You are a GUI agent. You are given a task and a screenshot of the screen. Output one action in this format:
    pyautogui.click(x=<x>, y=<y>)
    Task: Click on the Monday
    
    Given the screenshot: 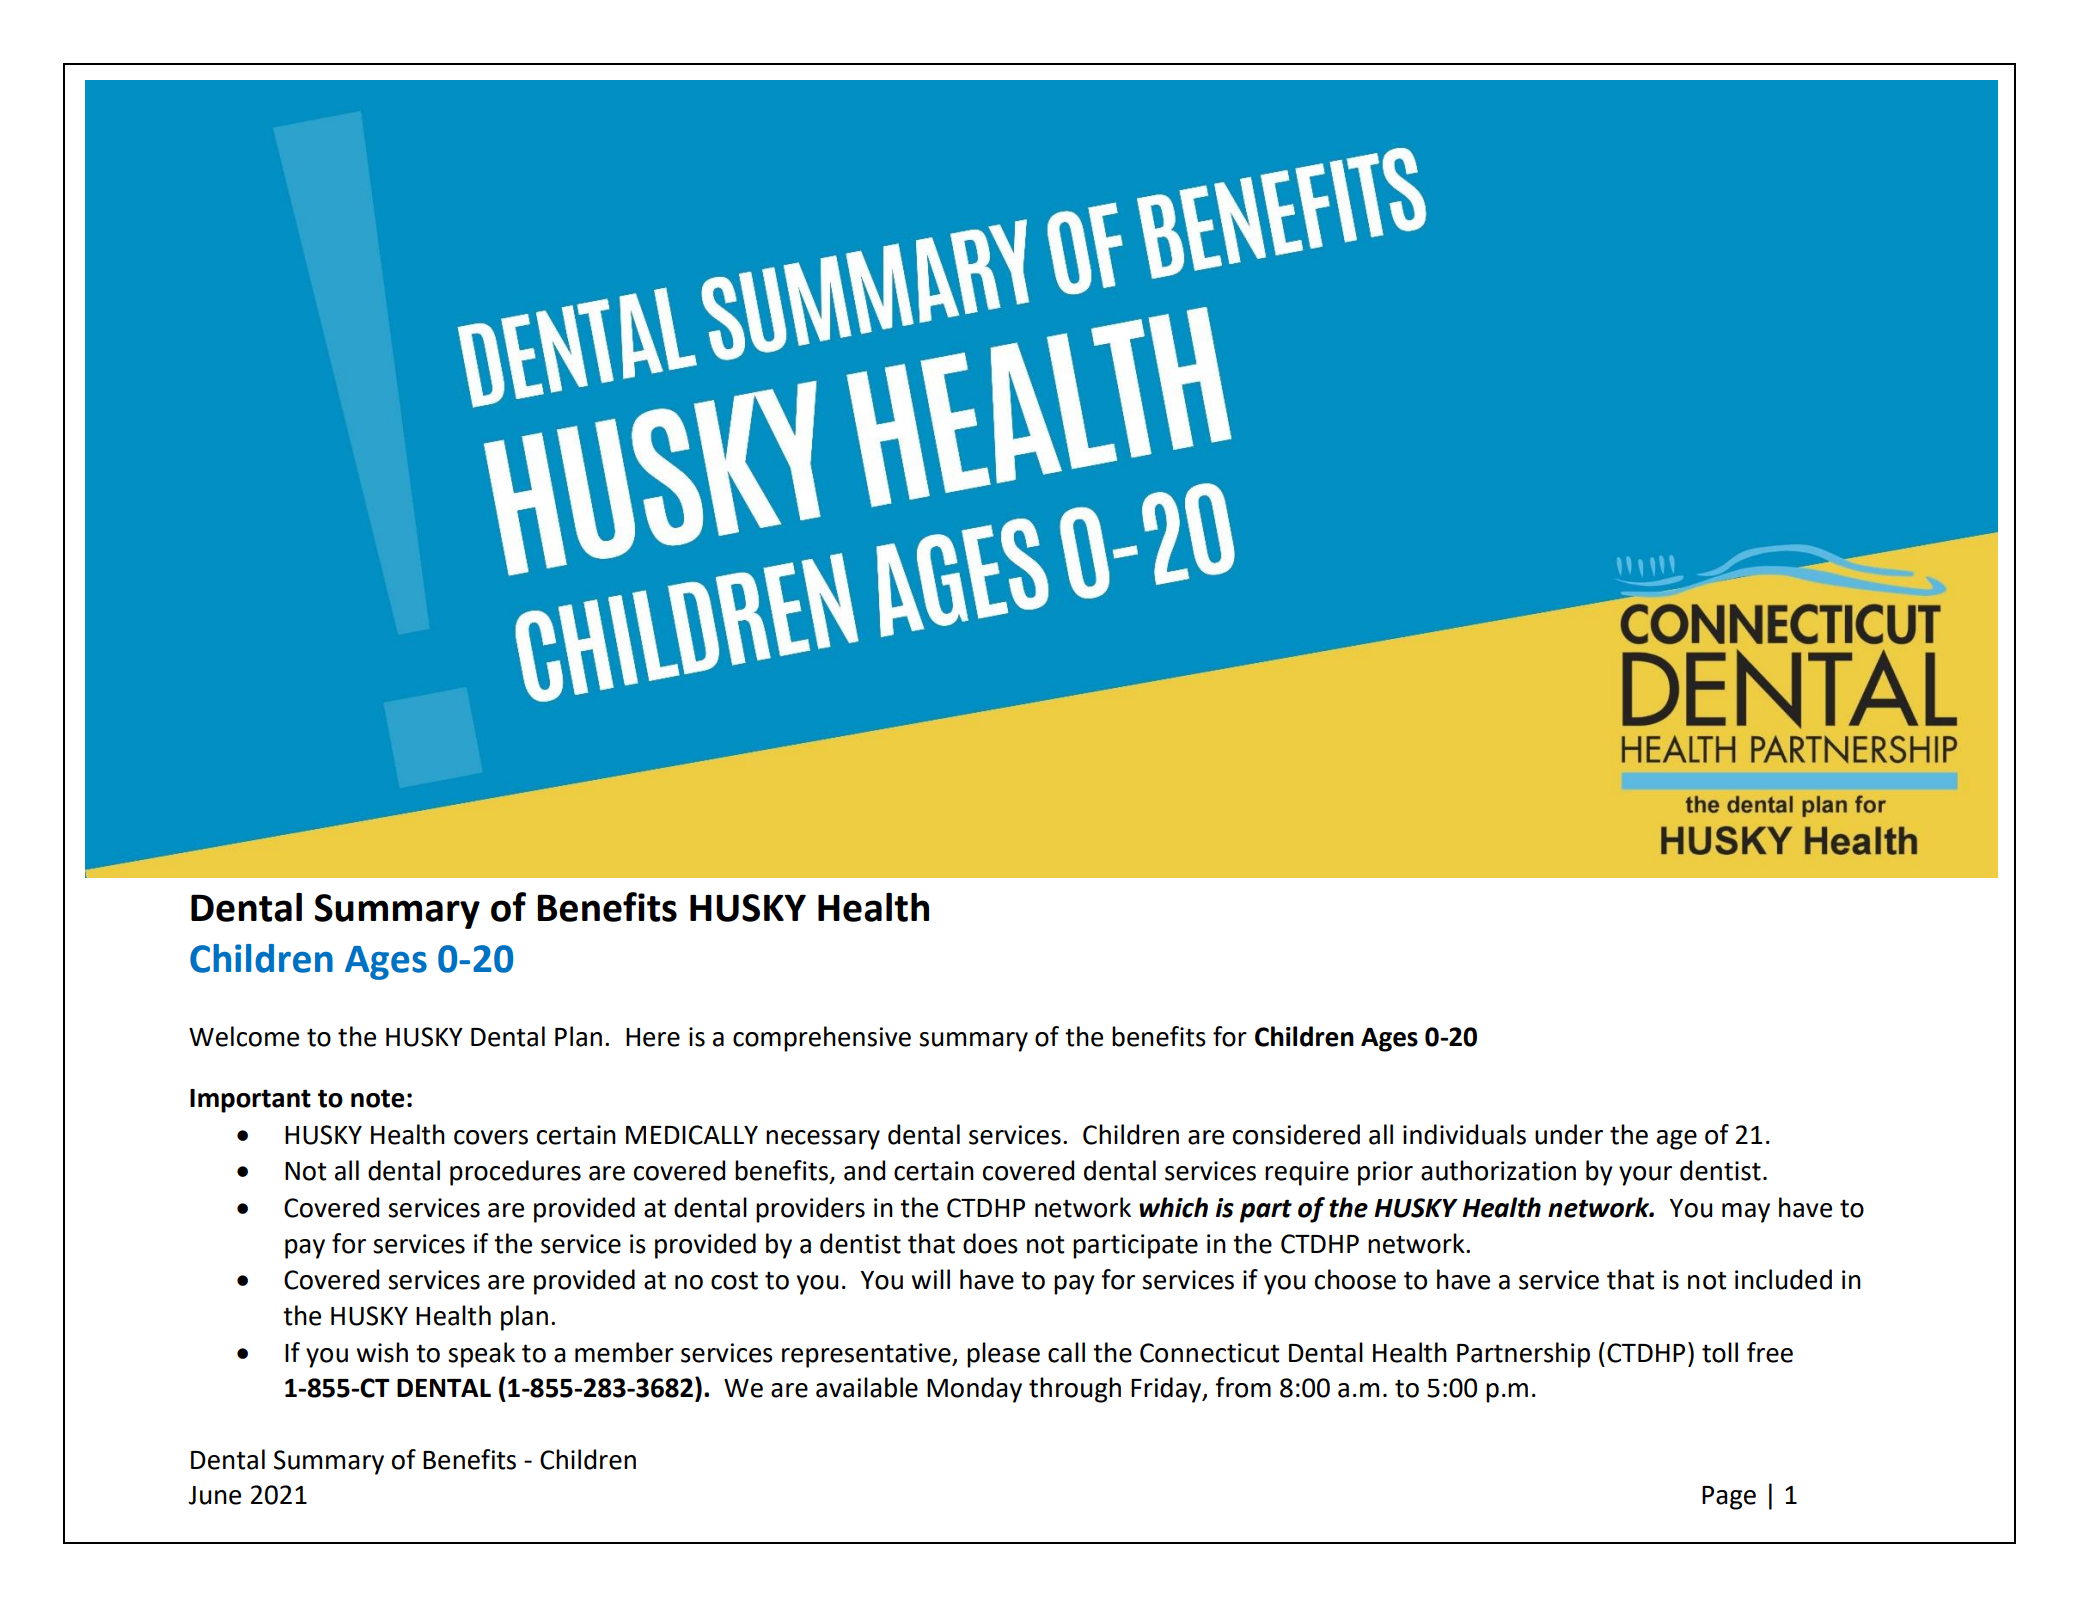 What is the action you would take?
    pyautogui.click(x=974, y=1390)
